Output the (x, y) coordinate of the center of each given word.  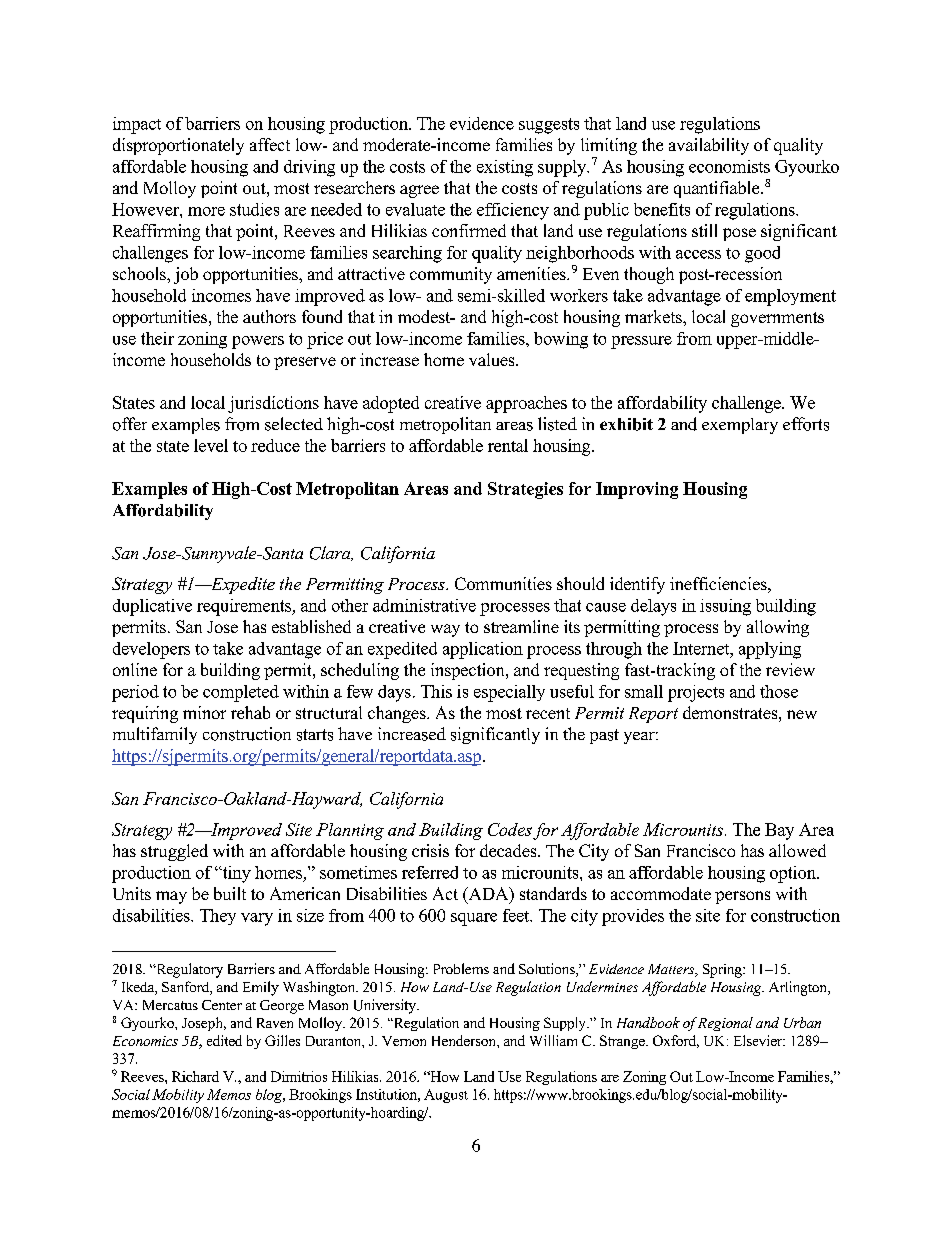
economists (729, 166)
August (446, 1096)
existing (505, 168)
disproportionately (178, 146)
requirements (245, 607)
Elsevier (759, 1040)
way (445, 630)
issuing (725, 607)
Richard (195, 1076)
